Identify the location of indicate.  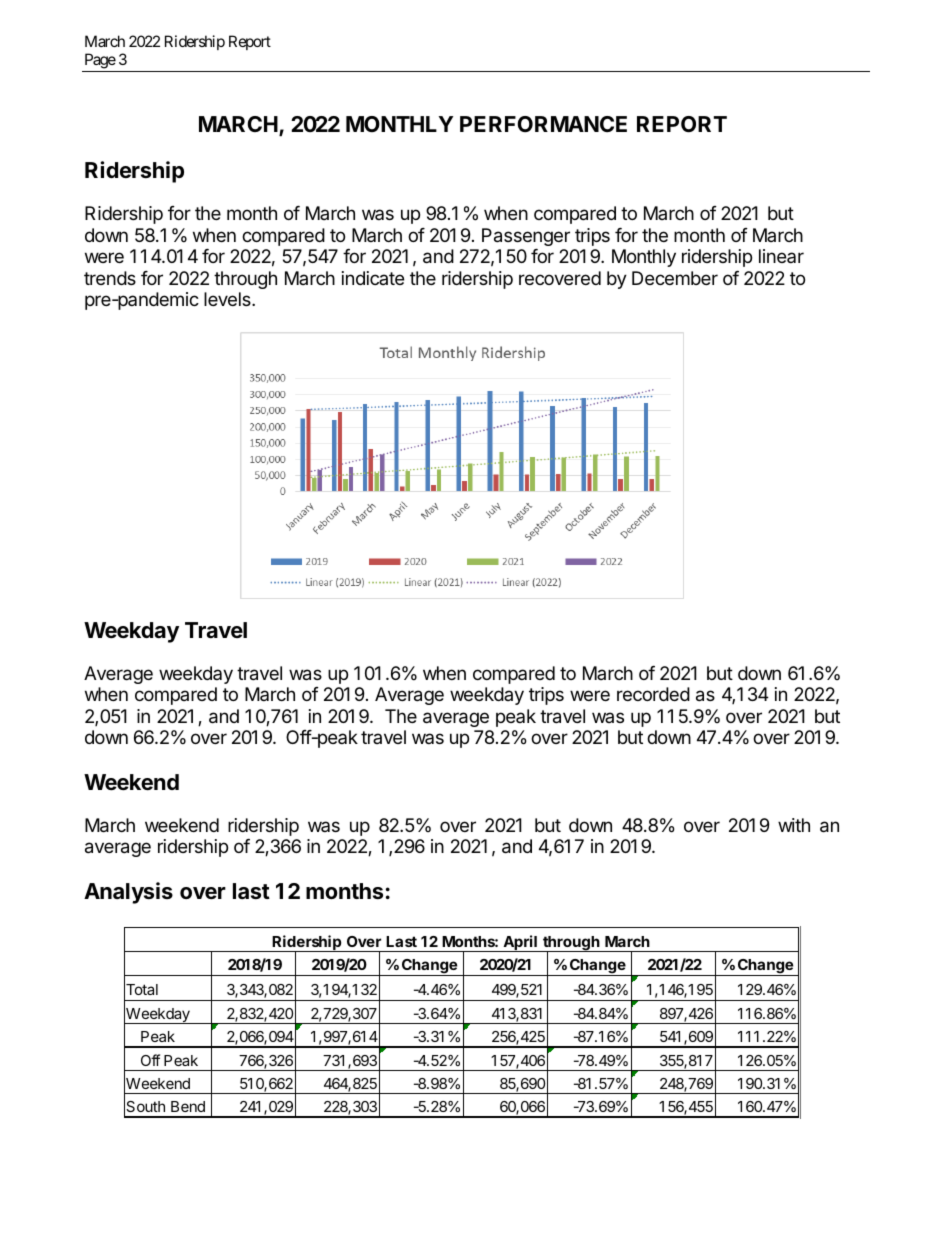
(373, 278).
